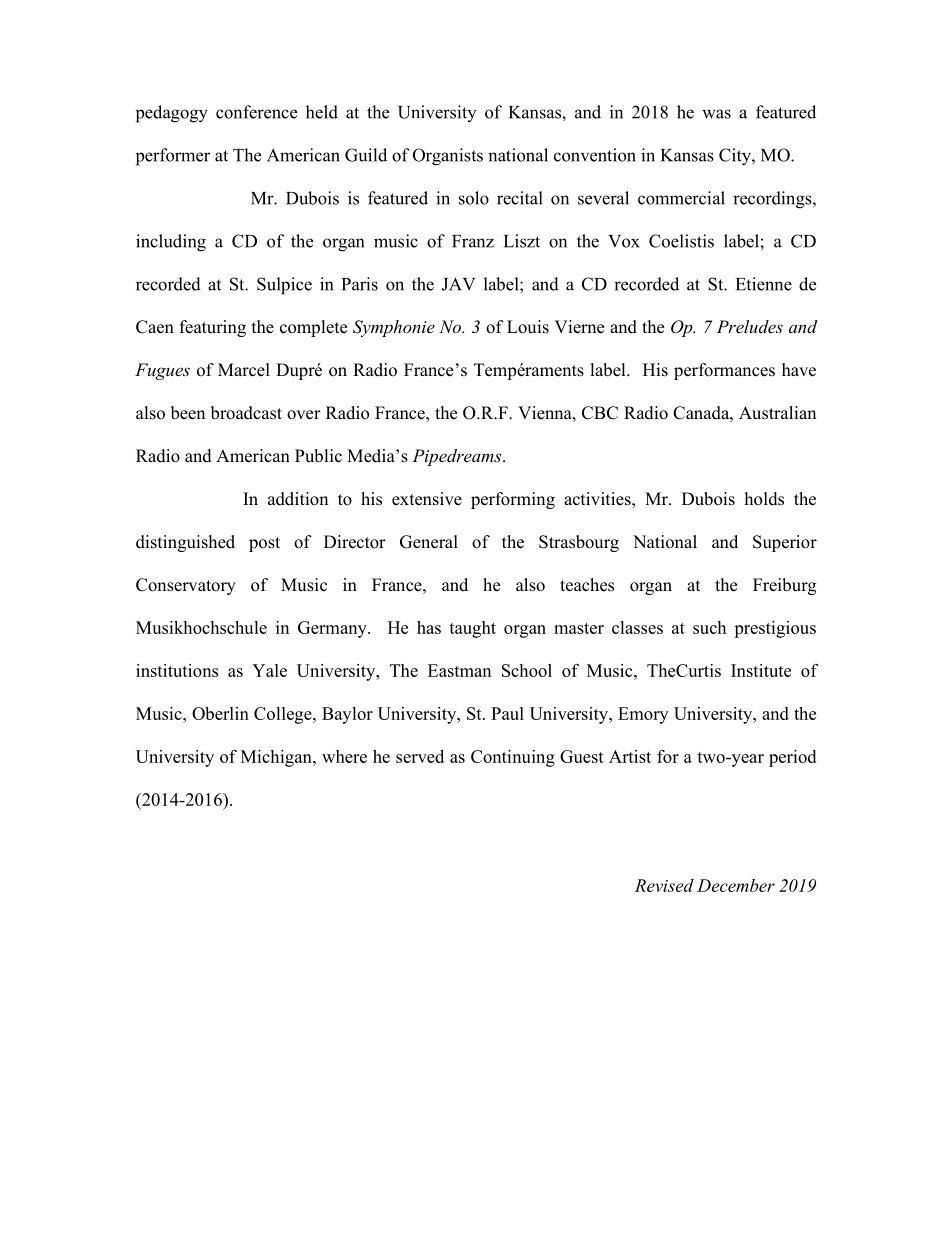  I want to click on was, so click(716, 114).
